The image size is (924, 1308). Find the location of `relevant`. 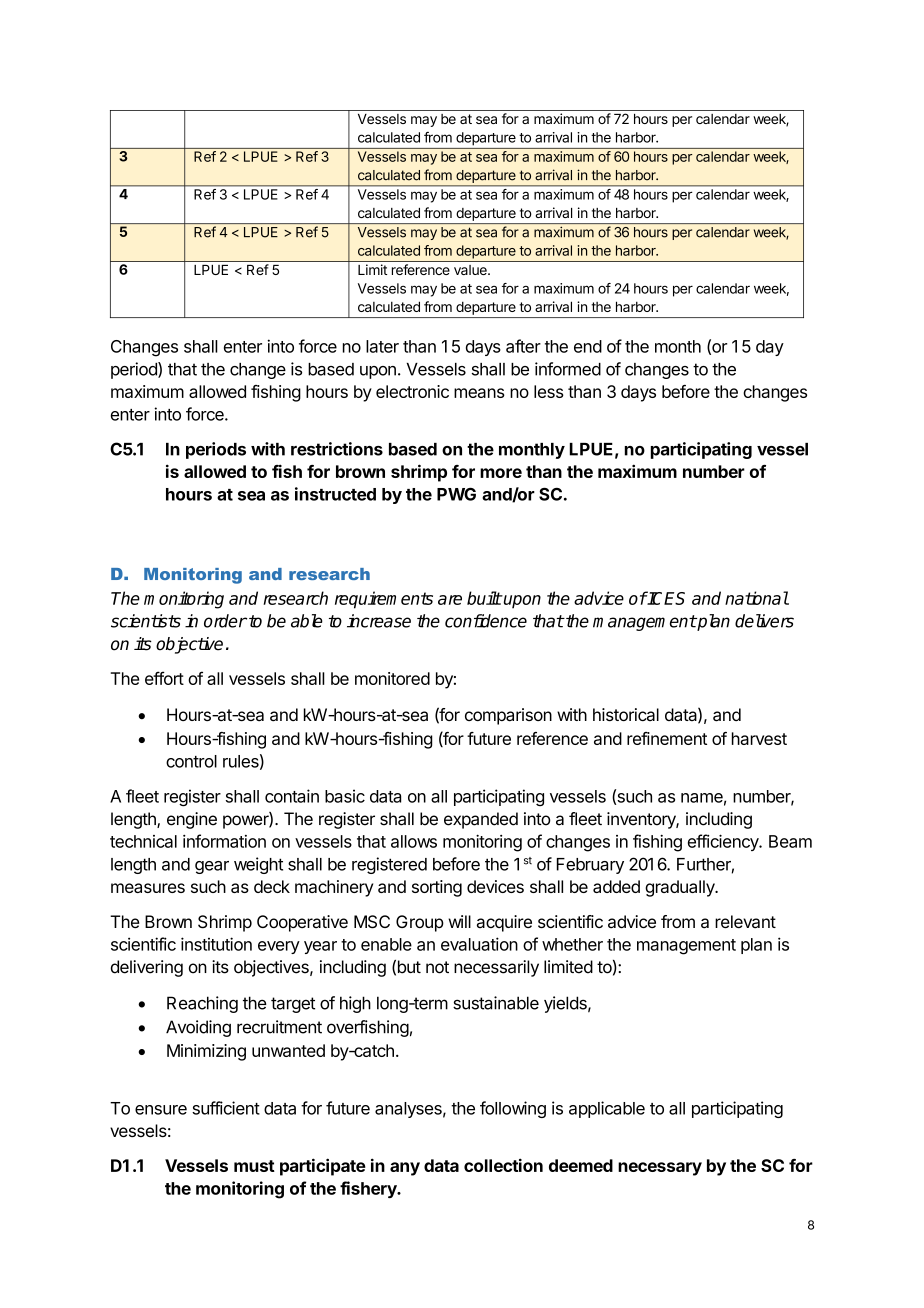

relevant is located at coordinates (745, 922).
